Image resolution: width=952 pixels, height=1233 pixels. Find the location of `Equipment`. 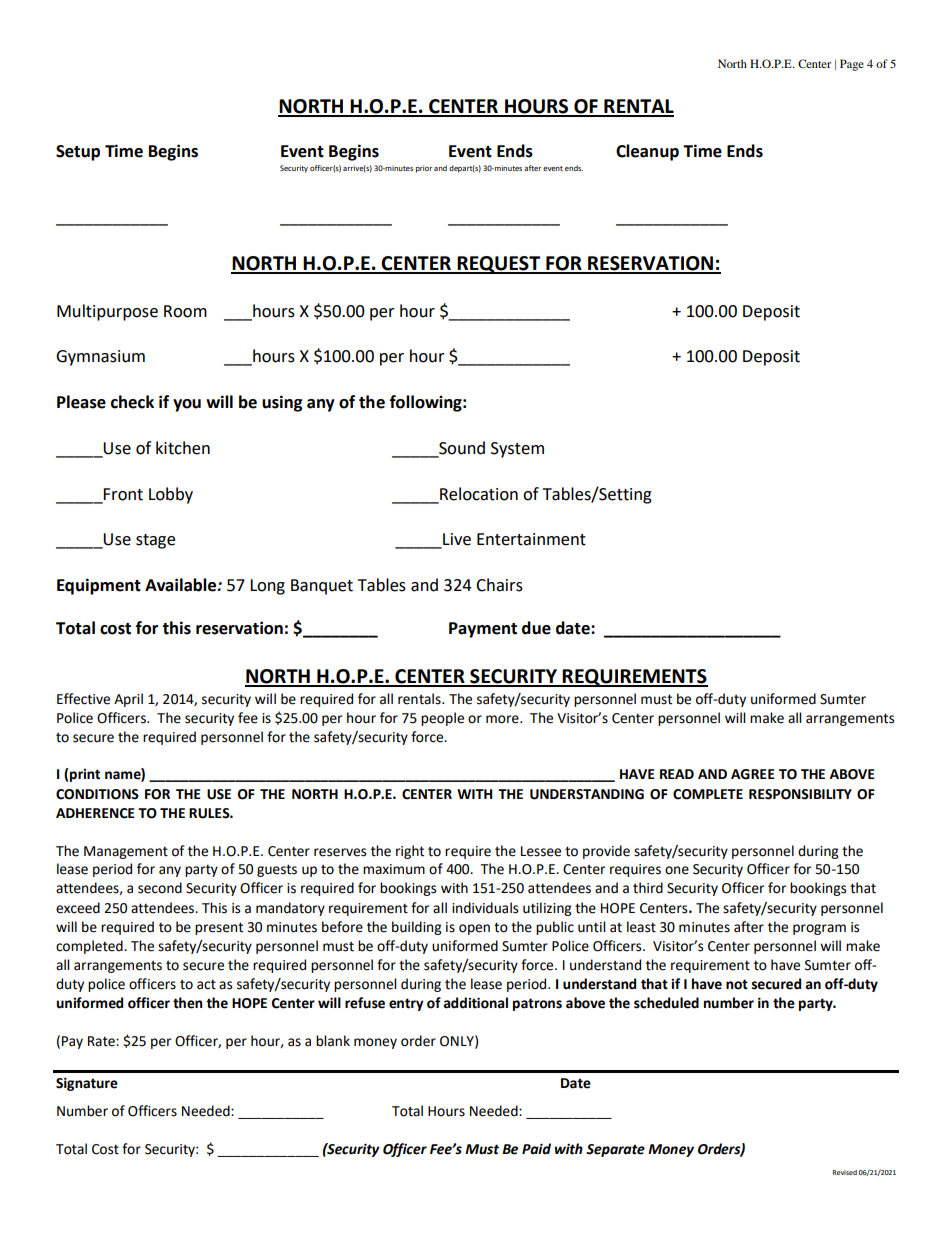

Equipment is located at coordinates (99, 586).
